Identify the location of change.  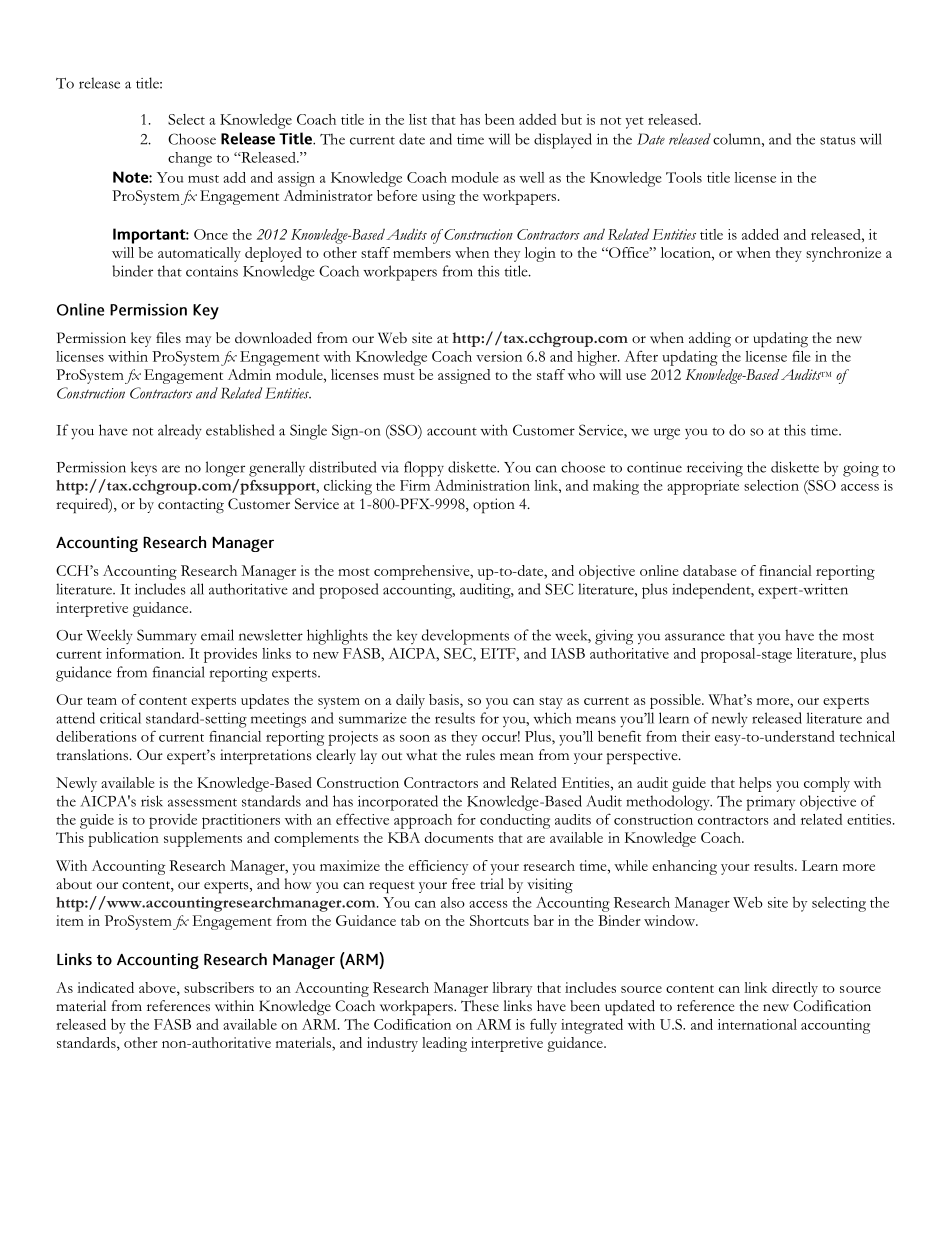
(190, 159).
